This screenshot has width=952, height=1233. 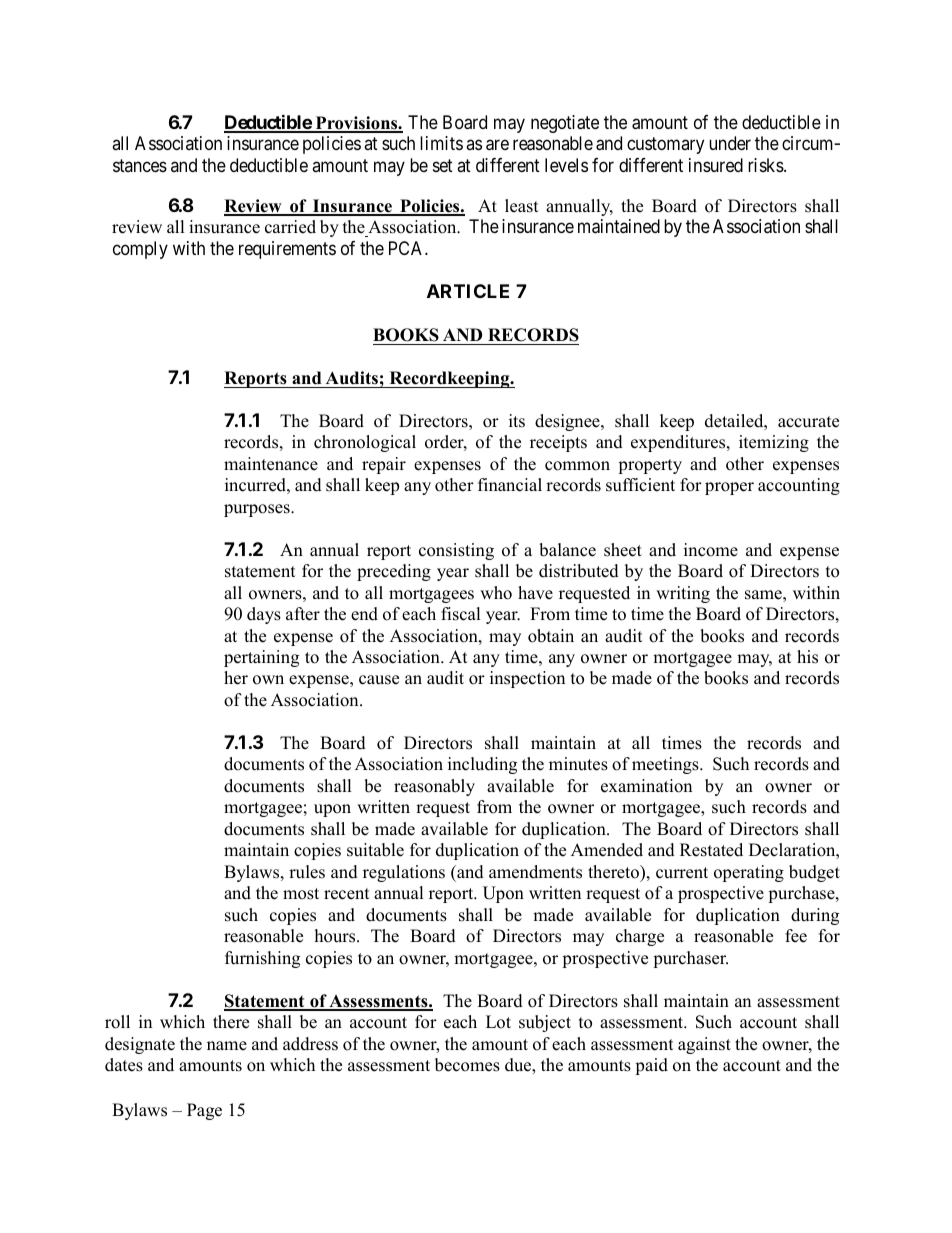 I want to click on under, so click(x=730, y=143).
